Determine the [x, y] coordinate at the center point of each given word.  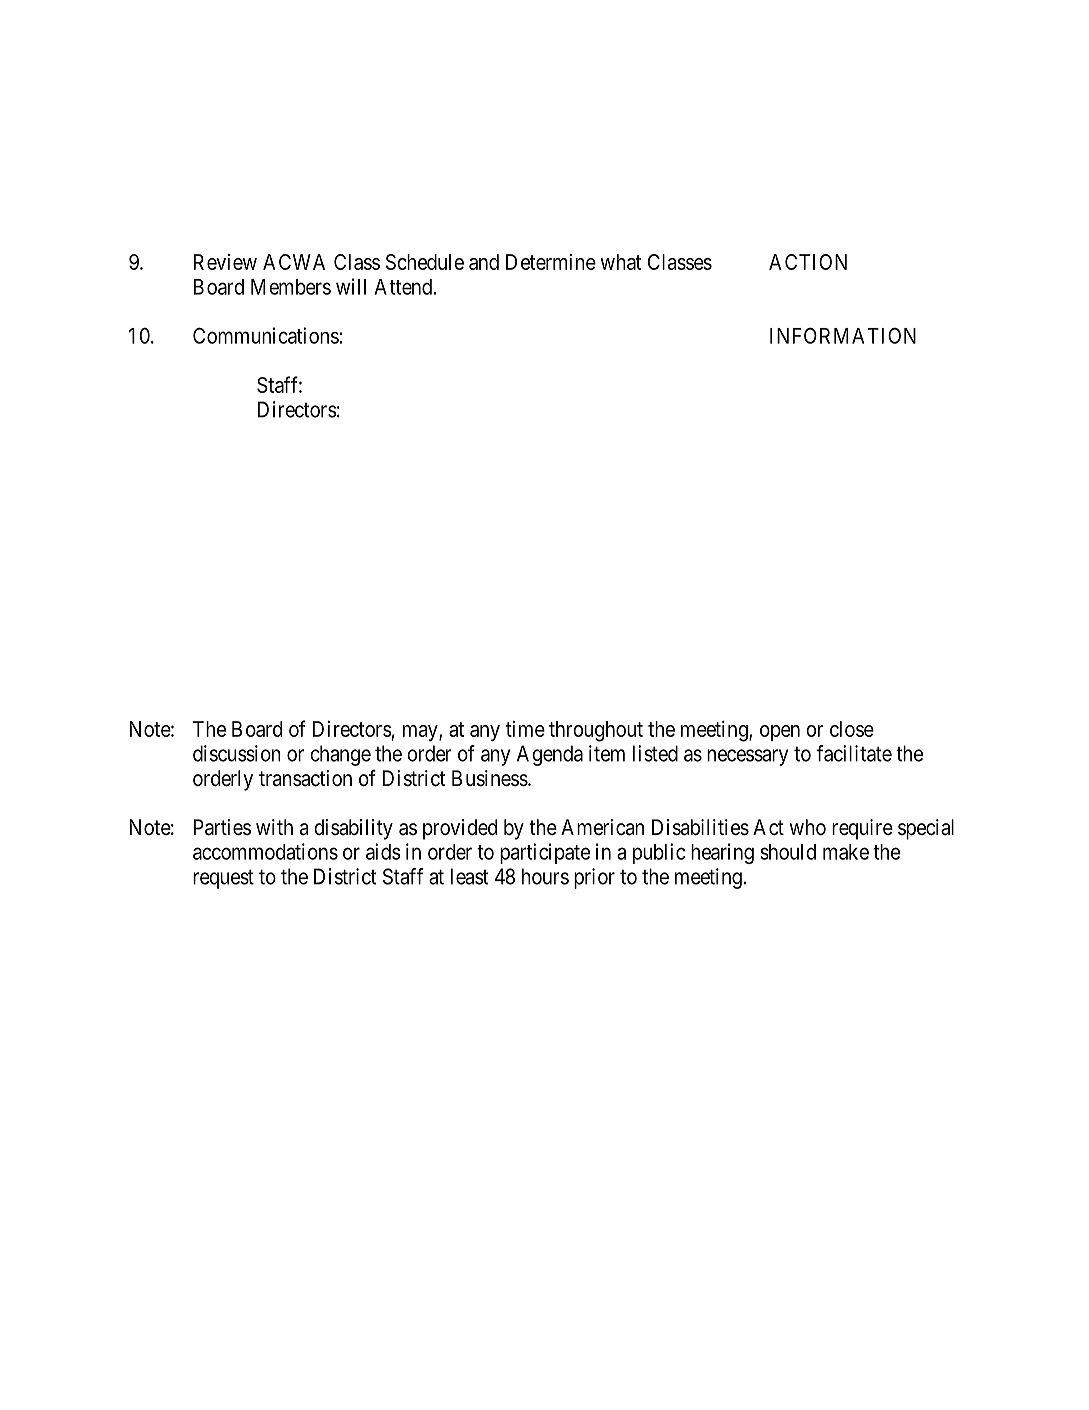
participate [545, 853]
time [525, 729]
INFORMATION [843, 335]
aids [383, 851]
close [852, 729]
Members [291, 287]
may [421, 733]
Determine [551, 262]
